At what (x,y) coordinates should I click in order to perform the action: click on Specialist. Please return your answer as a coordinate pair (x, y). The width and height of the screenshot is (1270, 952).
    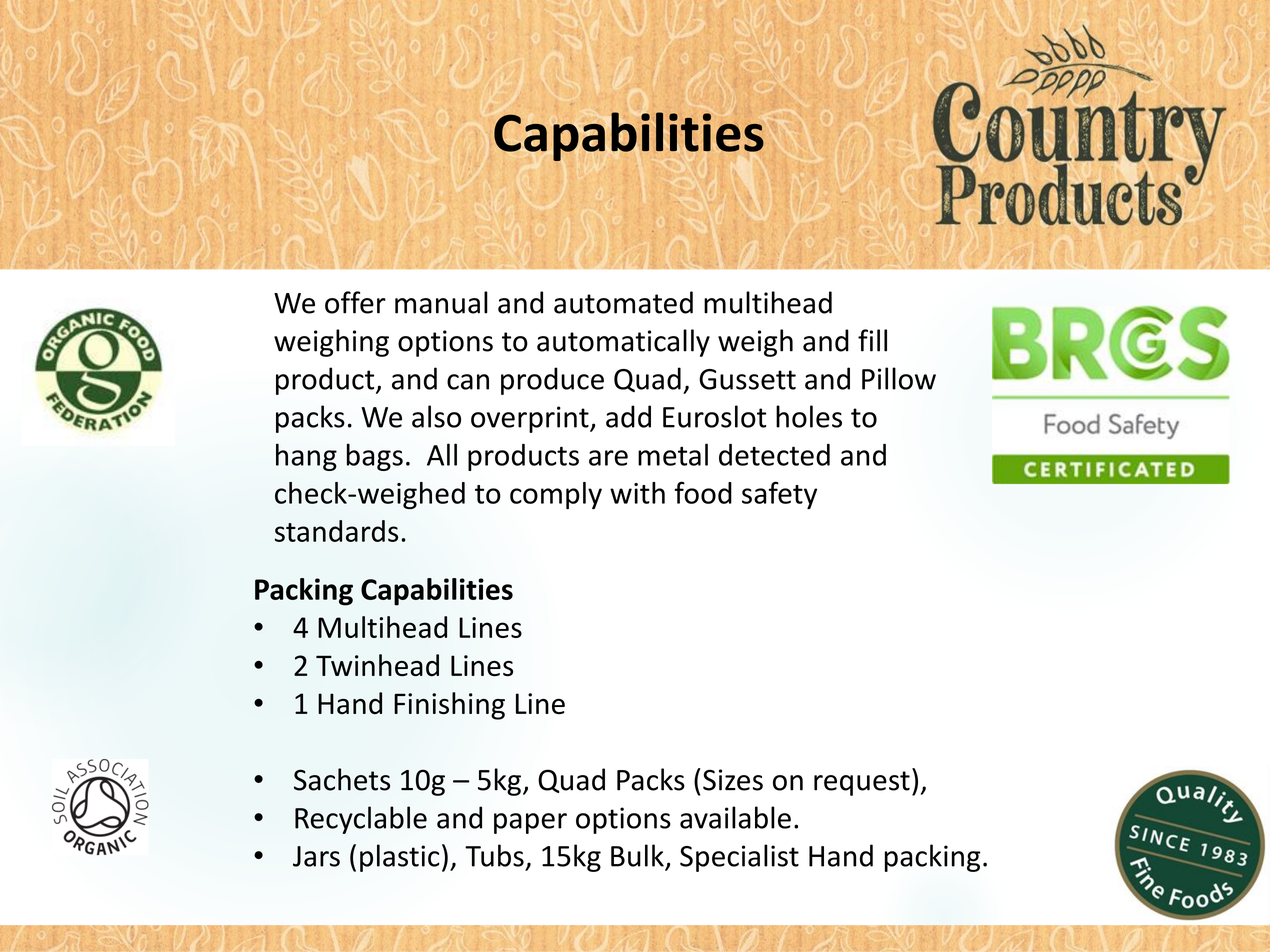
    Looking at the image, I should click on (739, 858).
